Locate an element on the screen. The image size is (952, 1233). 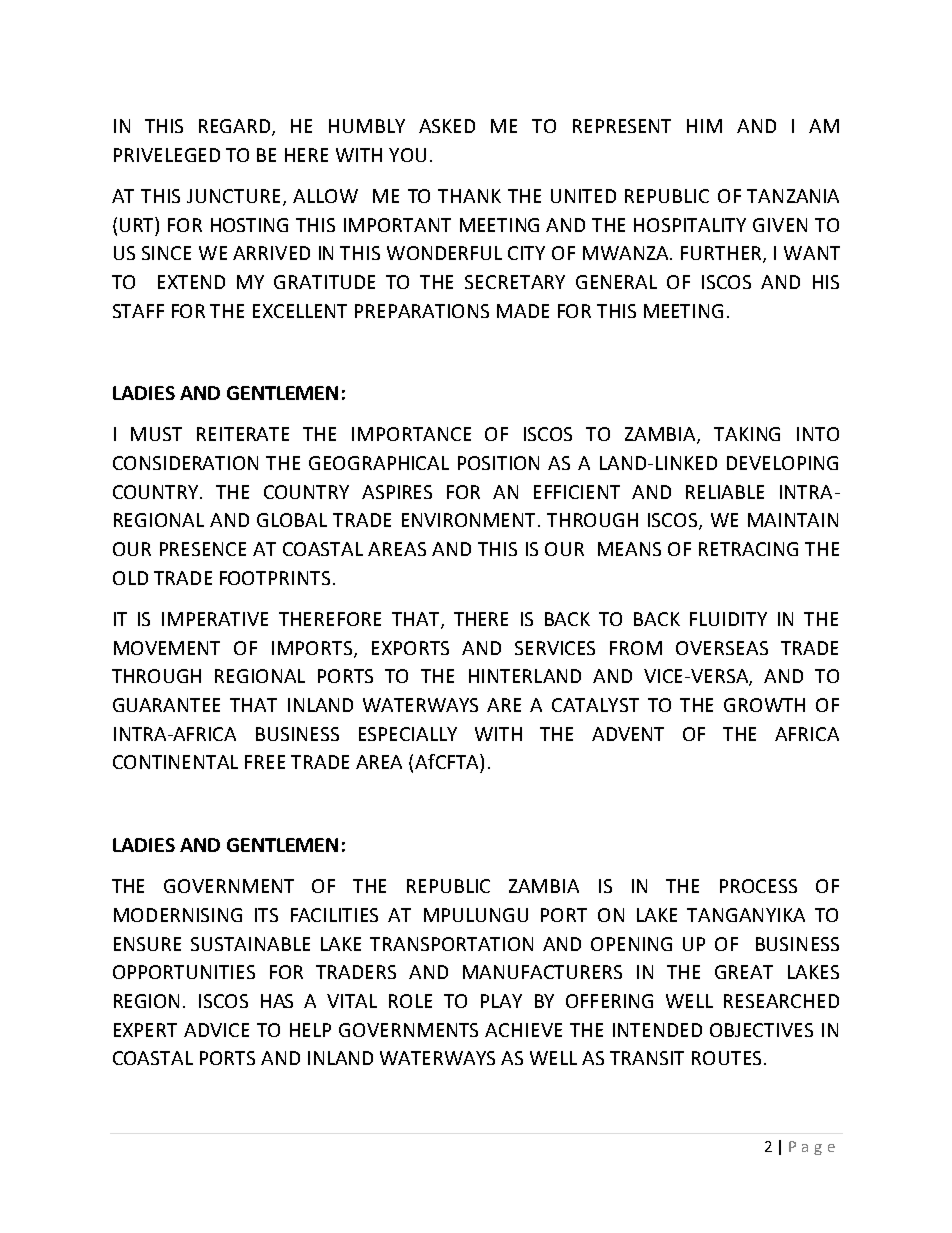
ASKED is located at coordinates (447, 126).
